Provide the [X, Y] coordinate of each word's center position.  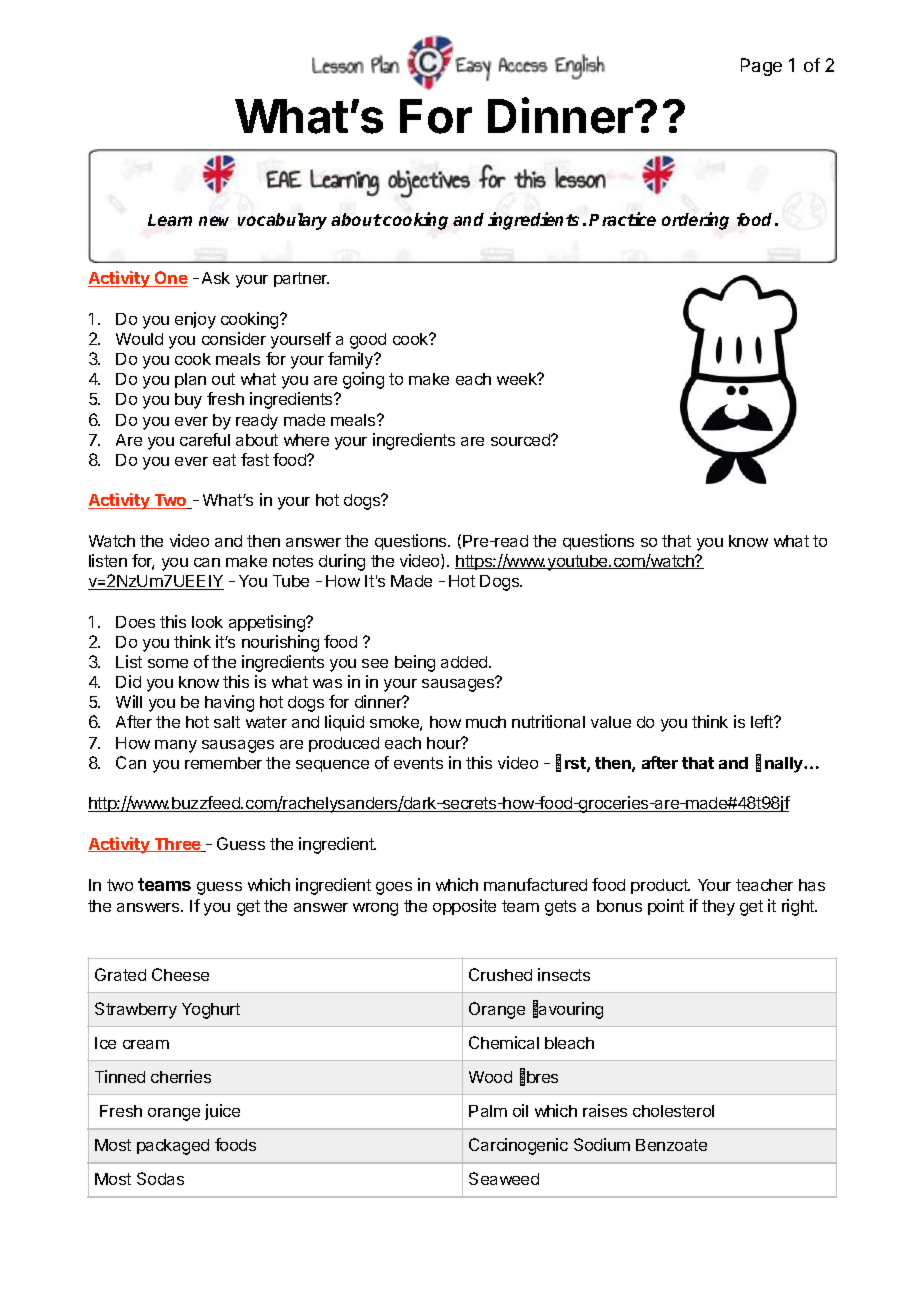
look [207, 622]
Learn [170, 220]
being [415, 663]
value [611, 722]
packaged [173, 1147]
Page [761, 67]
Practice [622, 219]
